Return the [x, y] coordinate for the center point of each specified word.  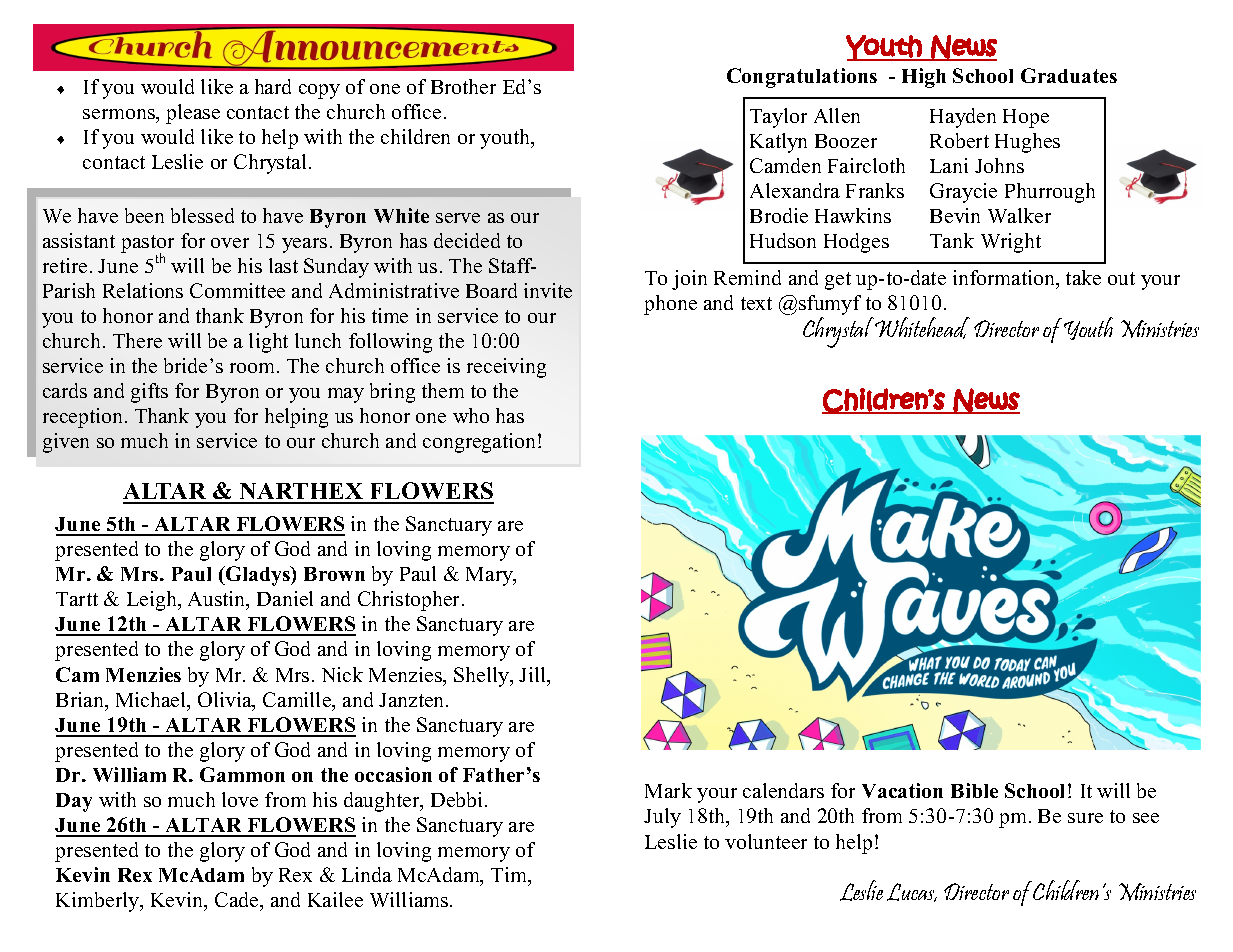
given [66, 443]
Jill [534, 676]
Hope [1026, 118]
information [1005, 277]
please [193, 114]
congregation [481, 443]
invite [548, 290]
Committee [237, 290]
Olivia [226, 701]
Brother [463, 86]
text [756, 303]
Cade [238, 899]
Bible [974, 790]
